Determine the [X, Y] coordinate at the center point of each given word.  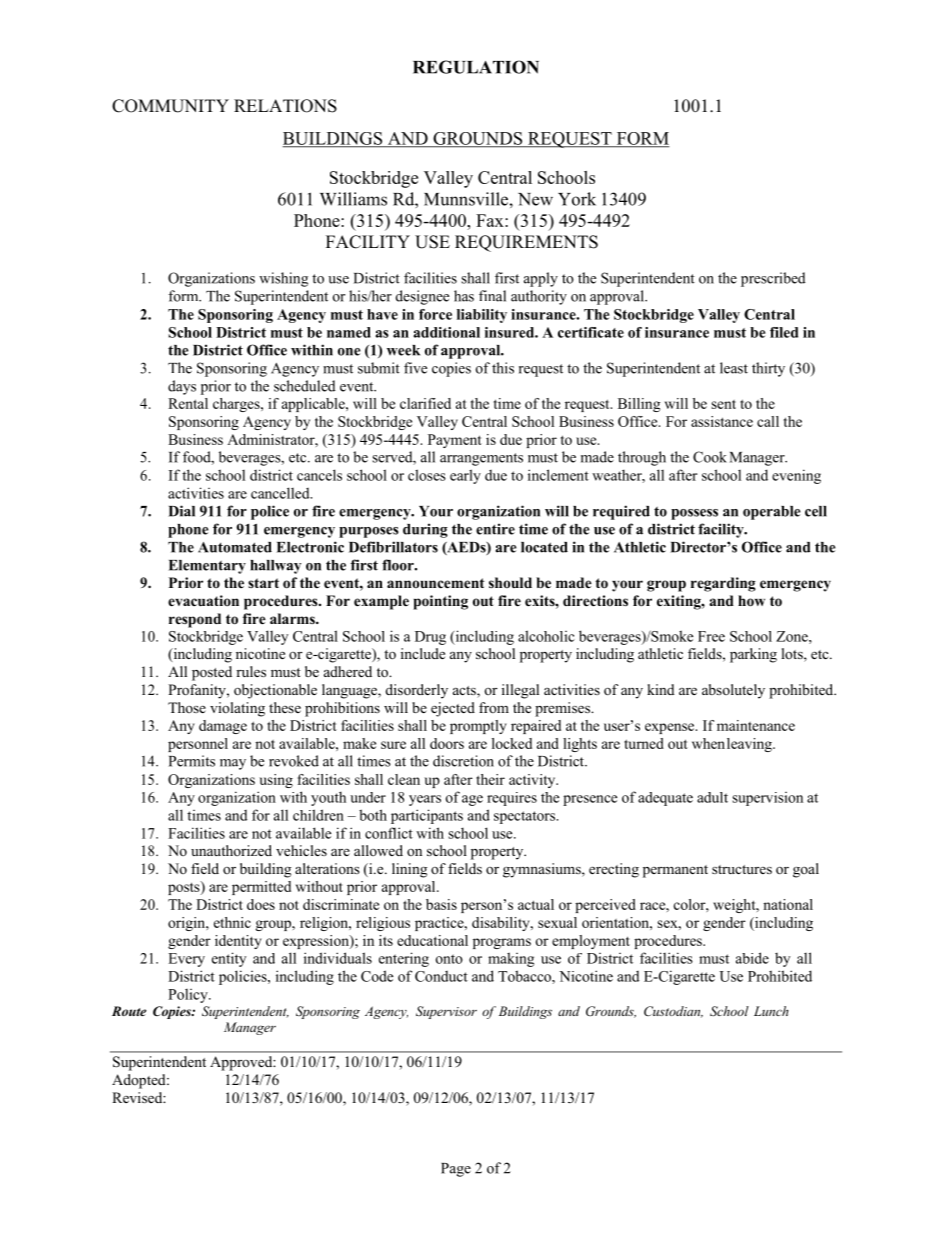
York [577, 199]
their [490, 779]
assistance [722, 421]
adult [712, 797]
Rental [188, 403]
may [233, 764]
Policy [189, 996]
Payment [455, 441]
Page [456, 1170]
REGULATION [476, 67]
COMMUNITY [170, 106]
